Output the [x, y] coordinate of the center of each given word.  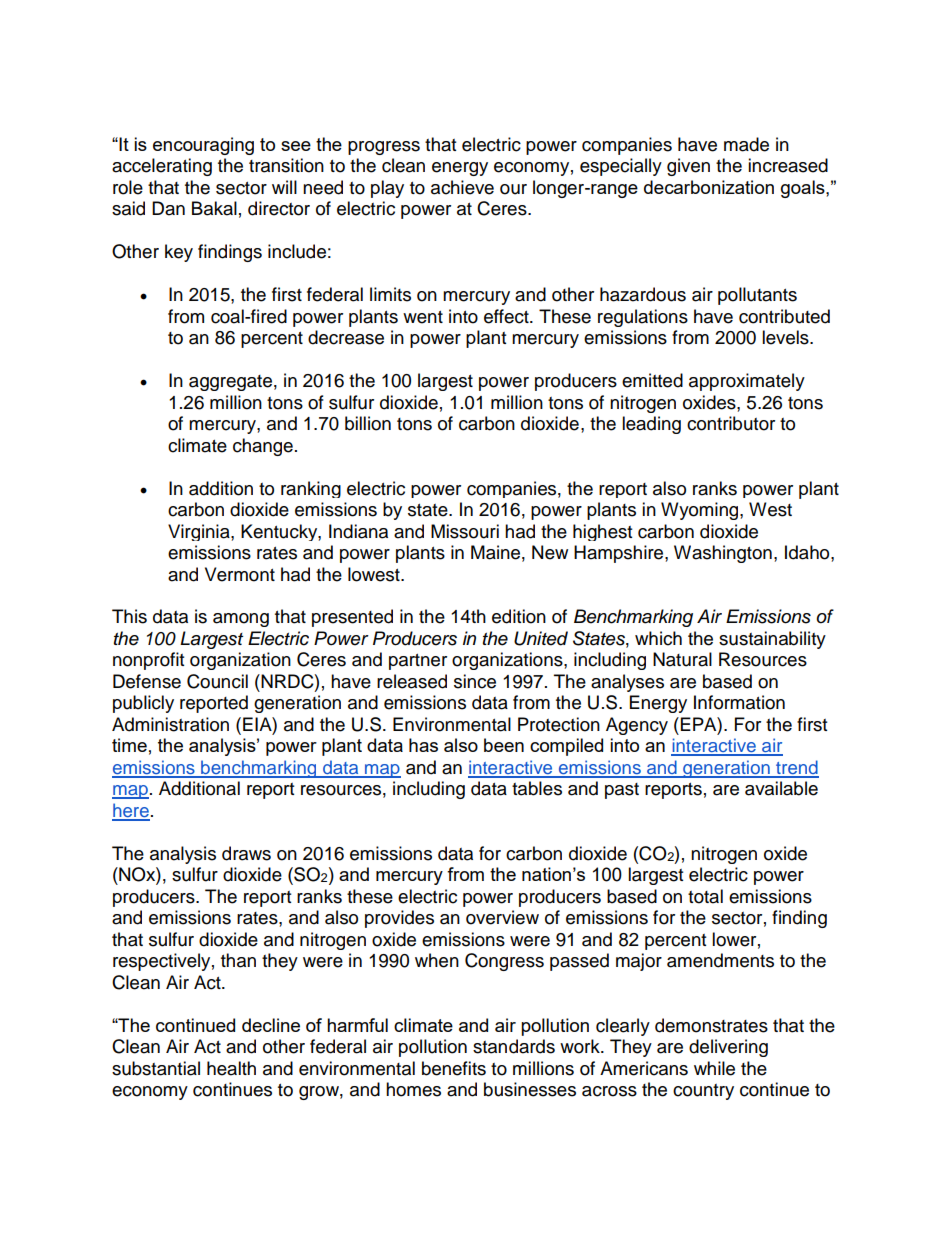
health [231, 1068]
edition [519, 616]
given [688, 167]
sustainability [772, 640]
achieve [462, 187]
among [241, 620]
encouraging [203, 146]
